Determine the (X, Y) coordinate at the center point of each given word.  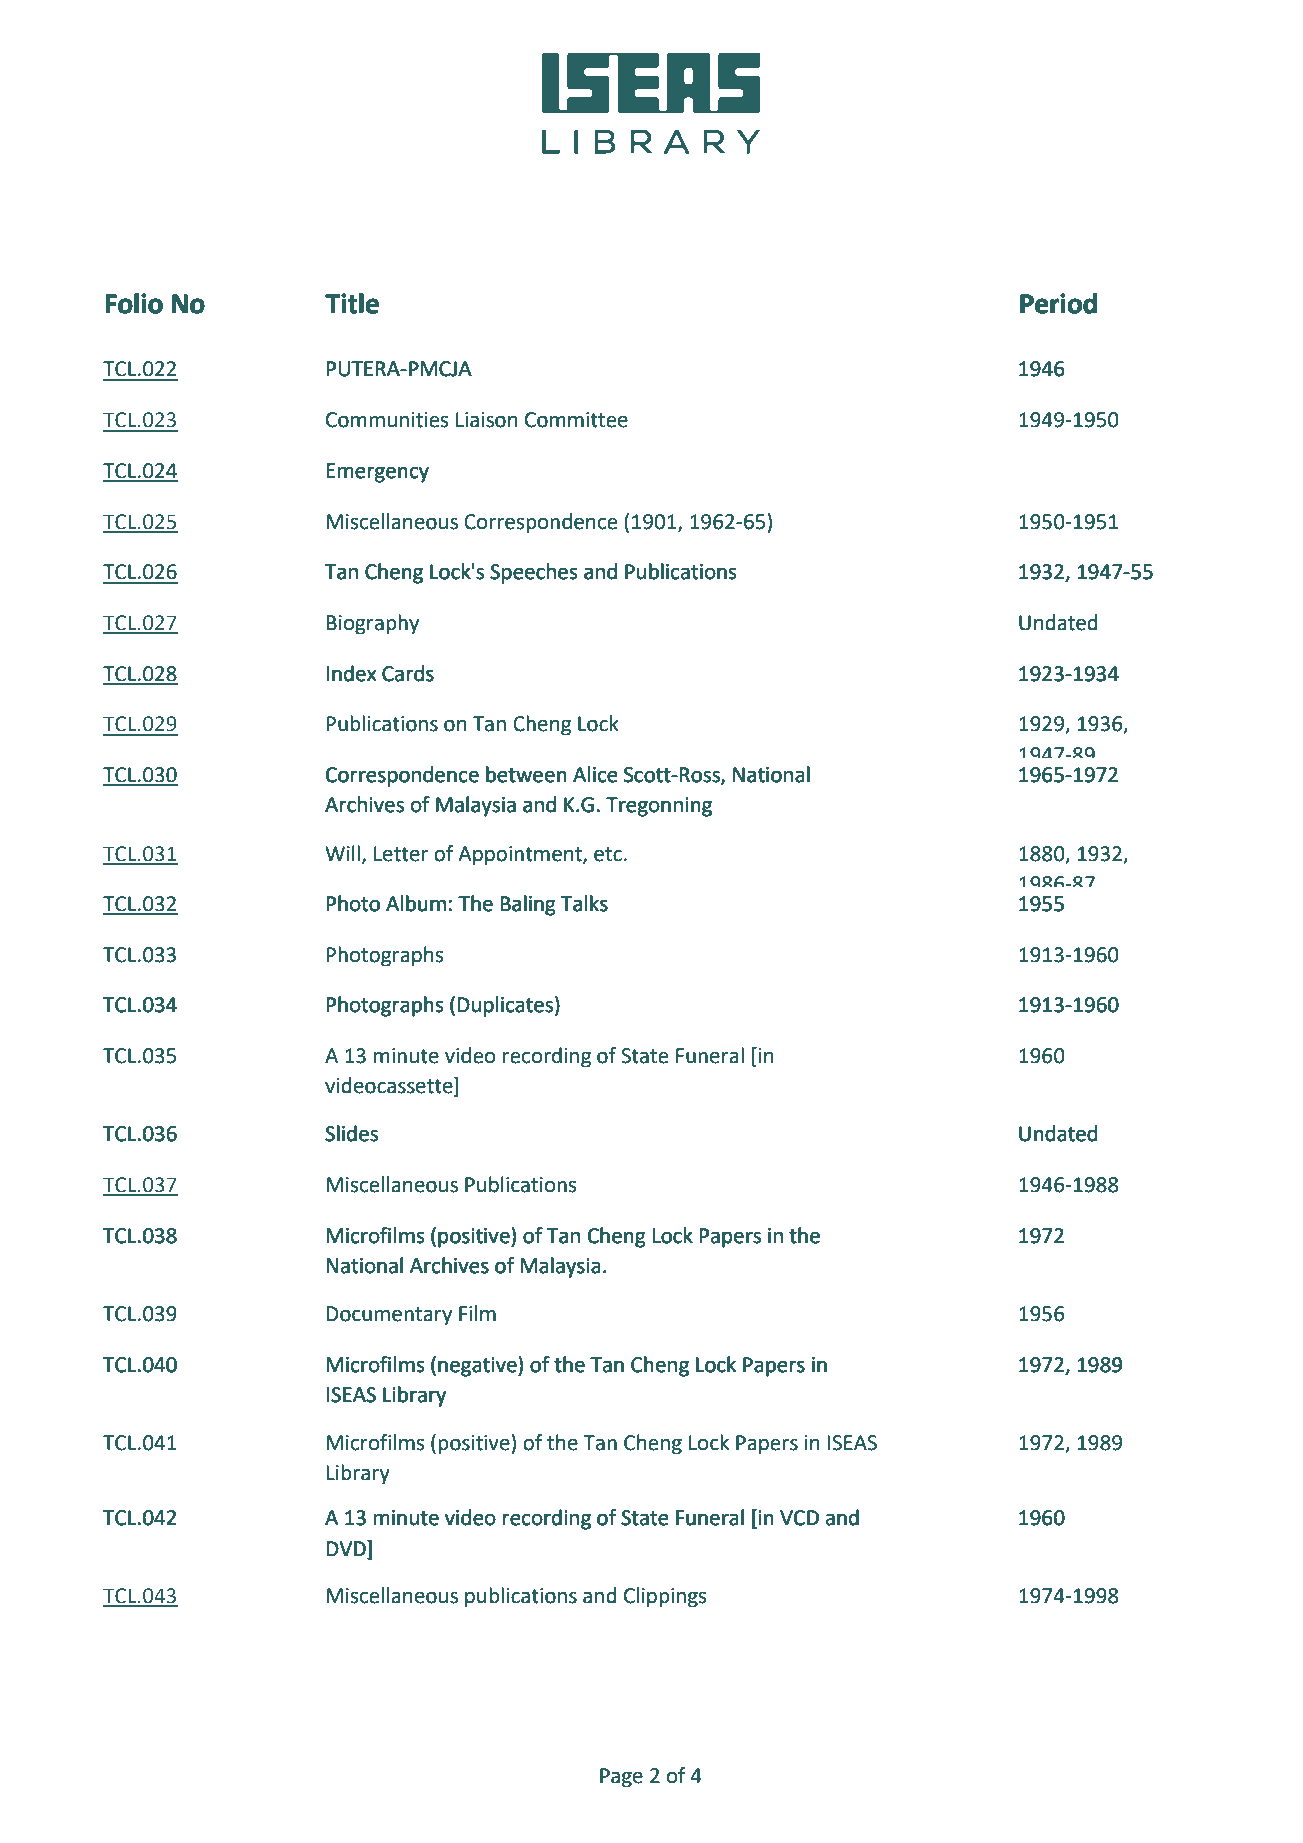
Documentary (389, 1316)
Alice (595, 774)
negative (478, 1366)
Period (1058, 303)
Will (342, 853)
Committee (576, 420)
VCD (799, 1518)
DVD (347, 1548)
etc (608, 854)
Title (352, 303)
